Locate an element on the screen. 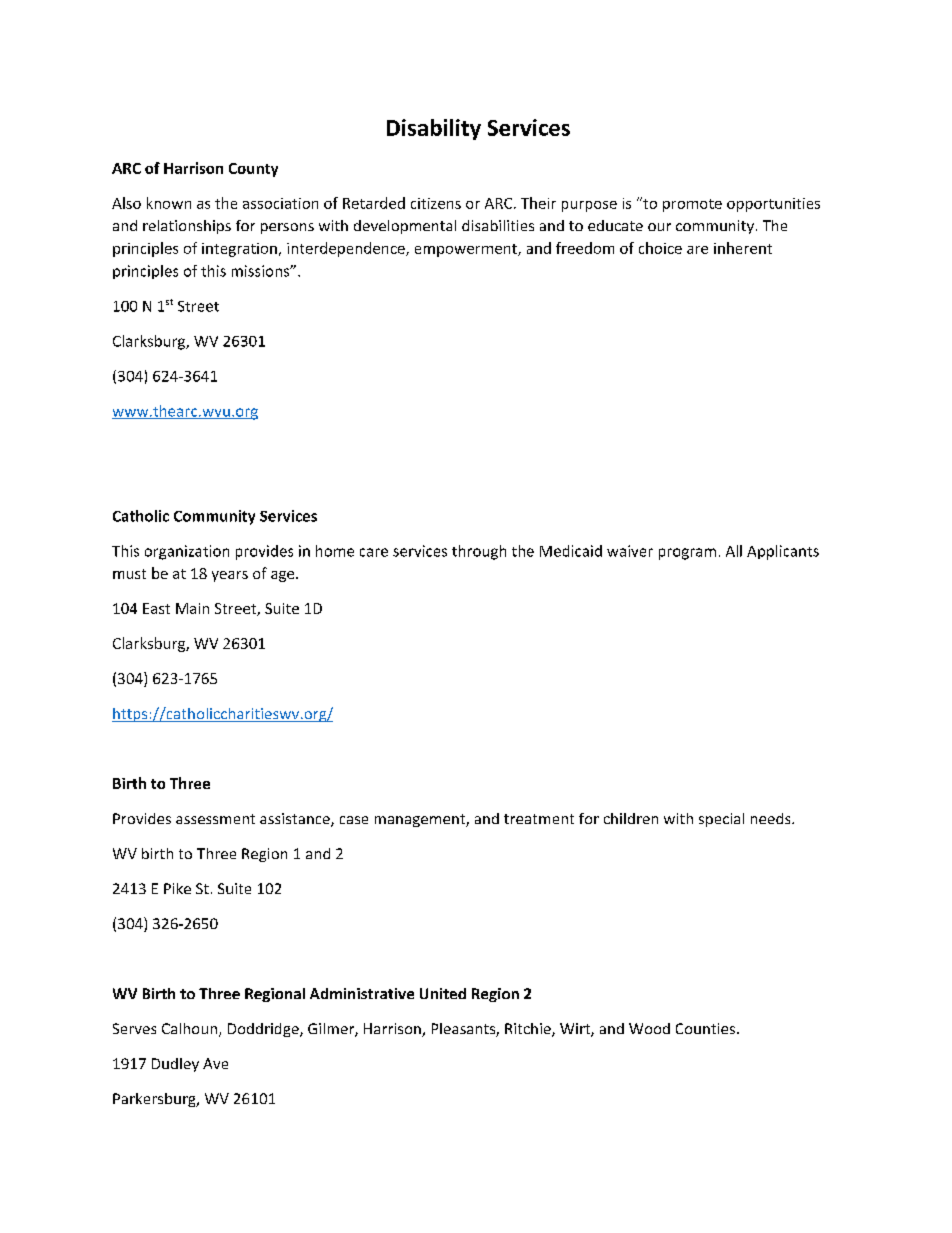  Disability is located at coordinates (434, 129).
